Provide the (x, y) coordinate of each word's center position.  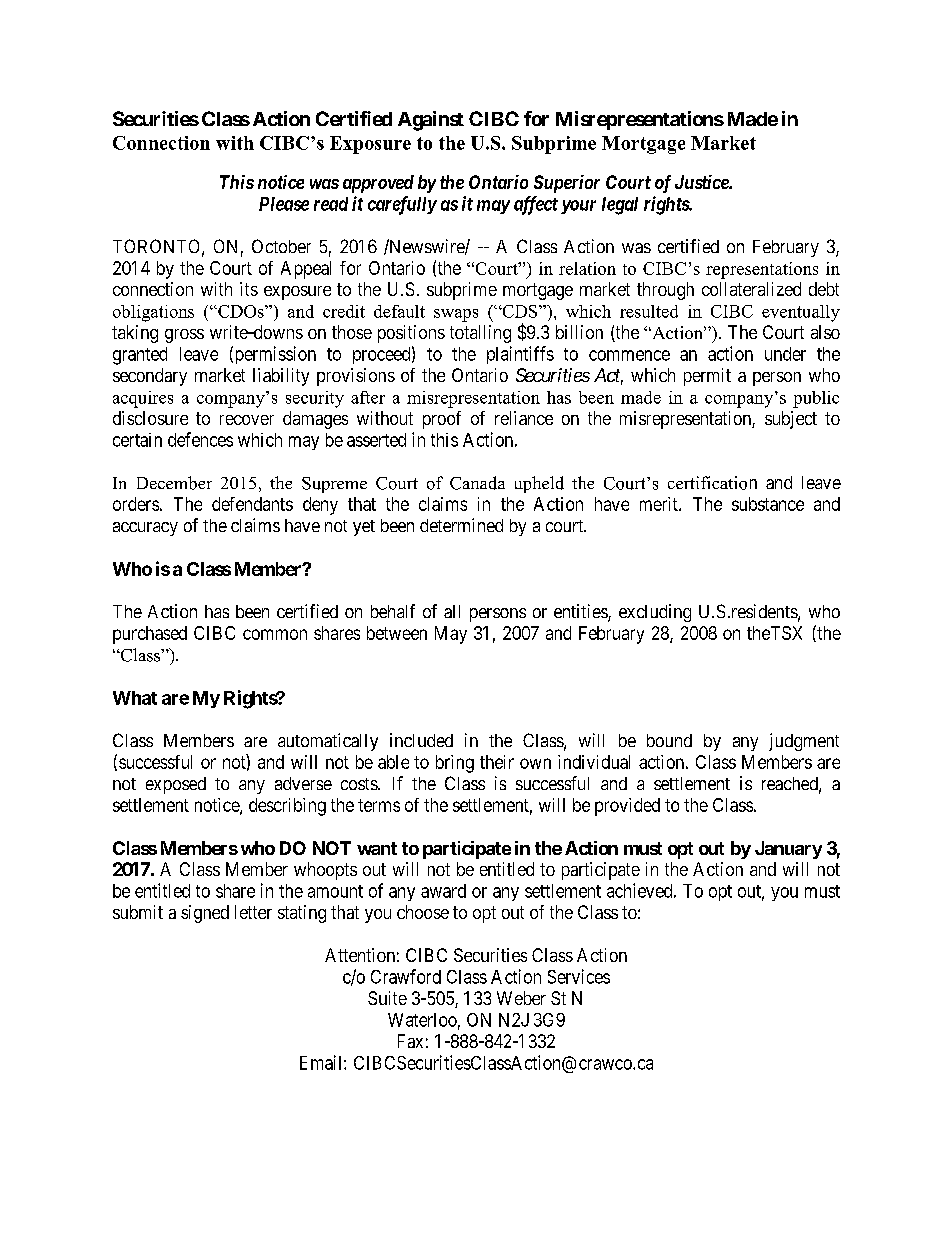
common (275, 634)
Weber (521, 998)
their (497, 762)
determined (461, 525)
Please (284, 204)
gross (184, 336)
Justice (702, 182)
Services (579, 976)
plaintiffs (520, 355)
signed (205, 914)
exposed (176, 785)
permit (707, 377)
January (788, 850)
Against (431, 121)
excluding (655, 613)
